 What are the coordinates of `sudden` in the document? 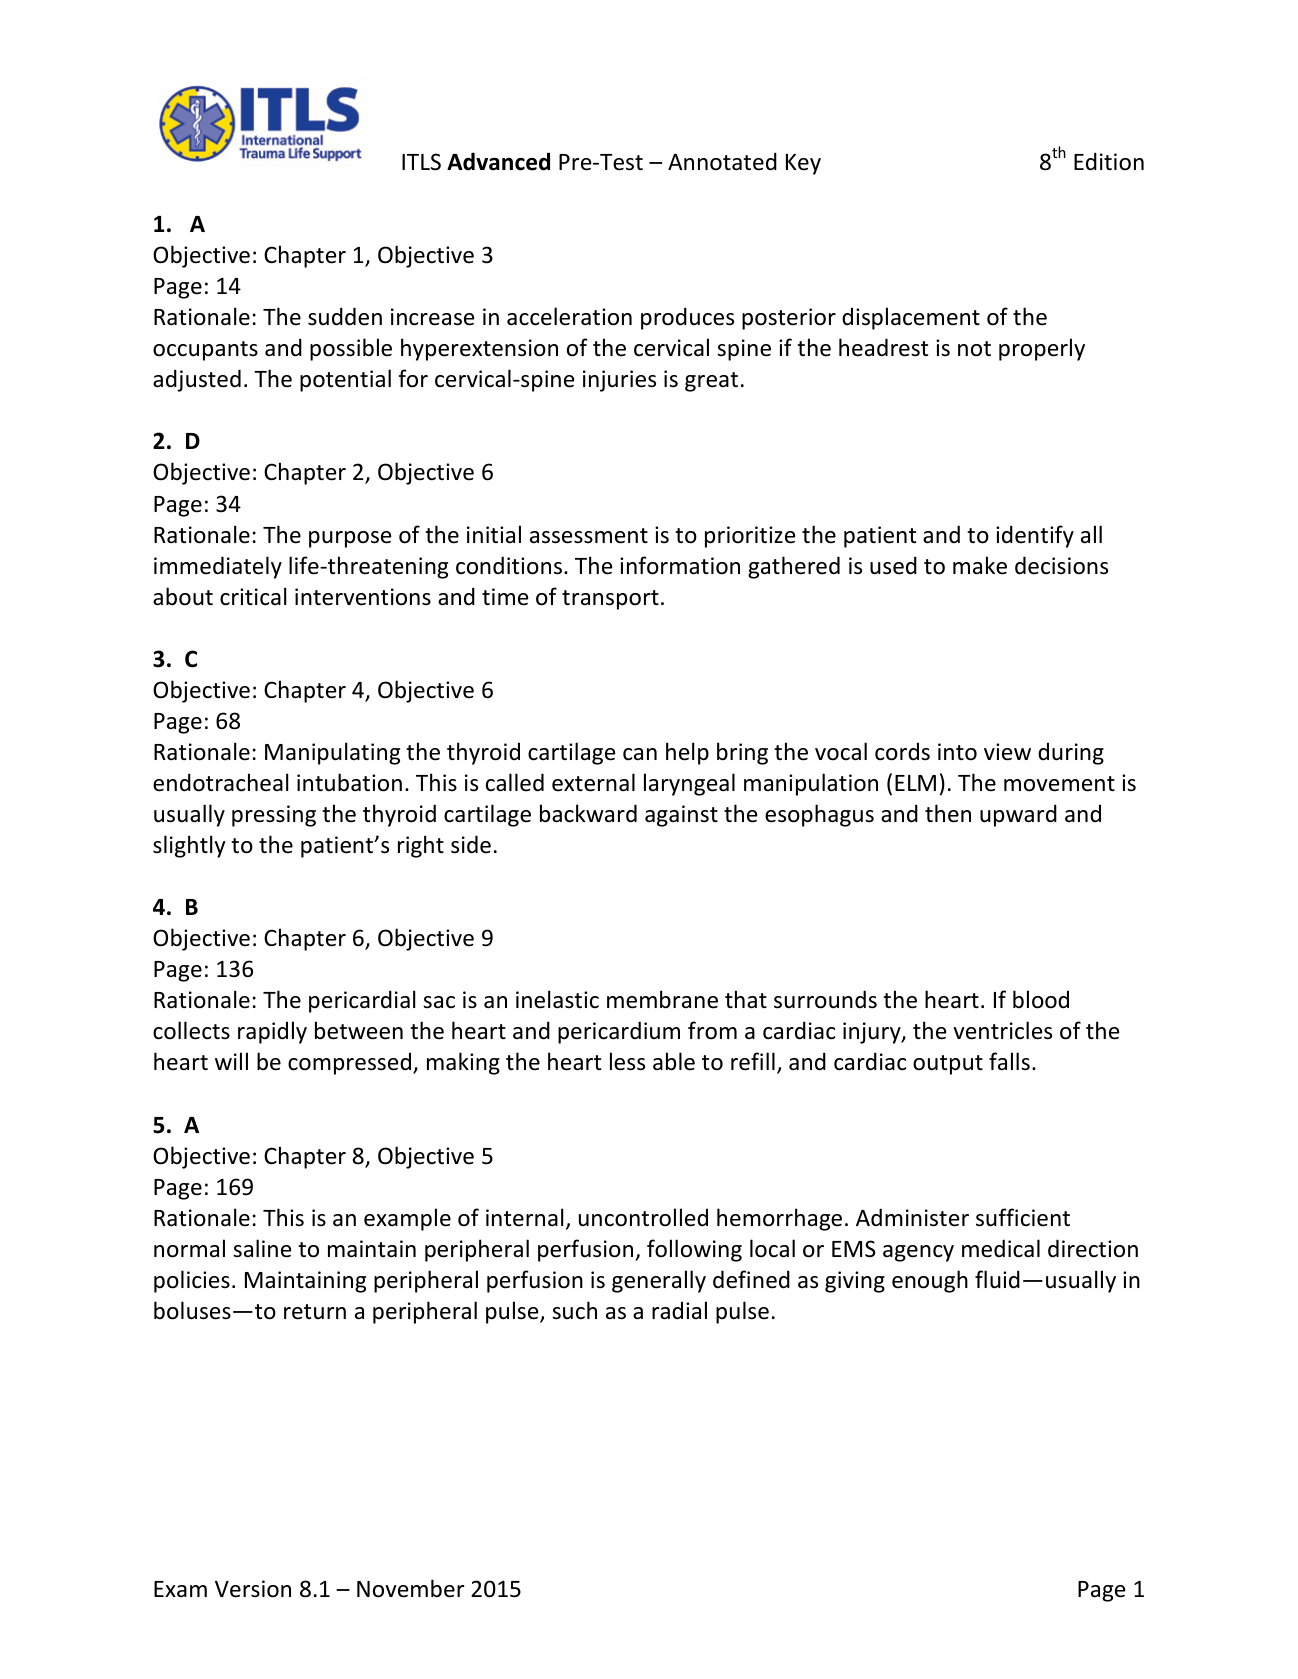 It's located at (345, 316).
